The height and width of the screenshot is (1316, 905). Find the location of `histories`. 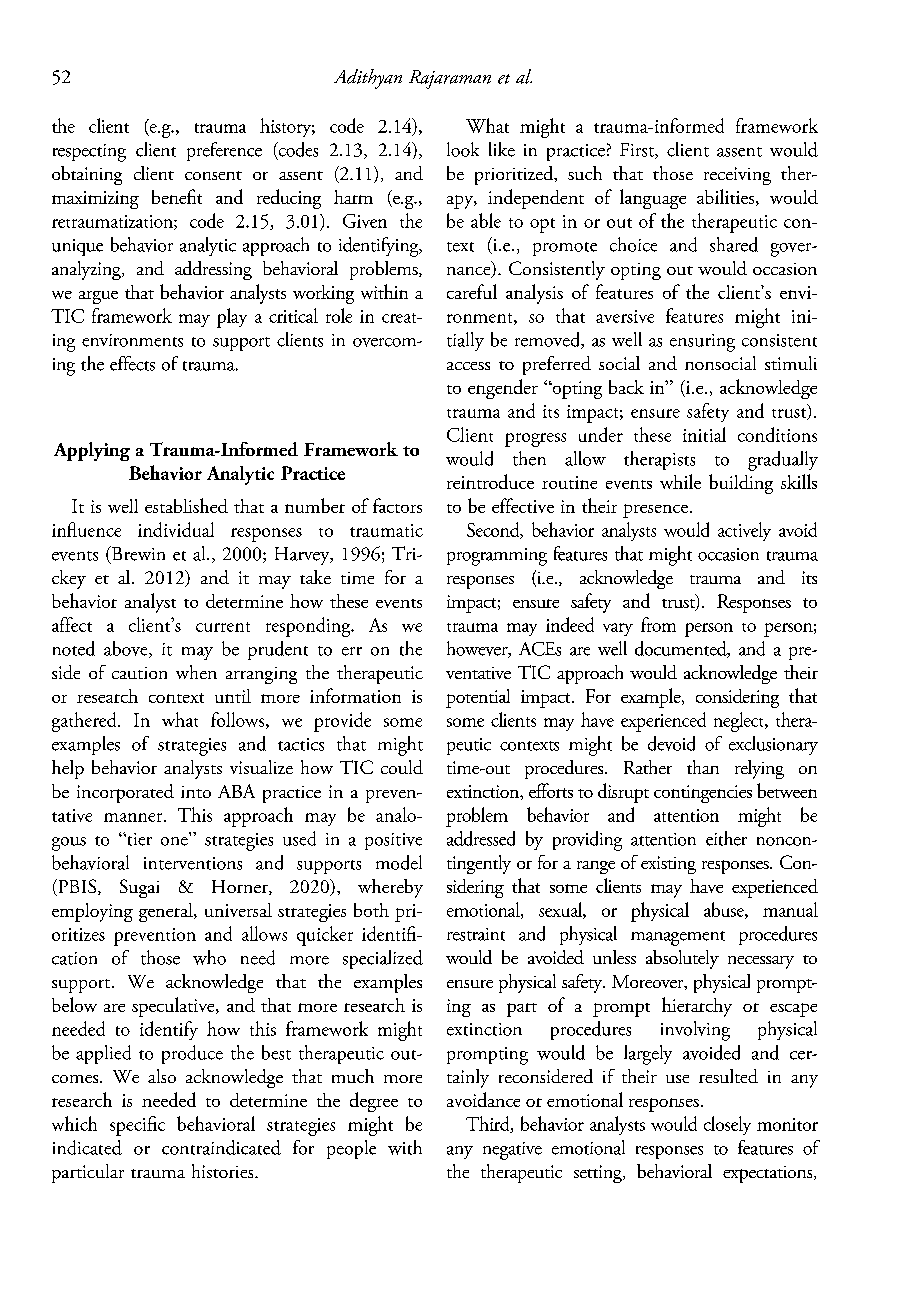

histories is located at coordinates (224, 1171).
